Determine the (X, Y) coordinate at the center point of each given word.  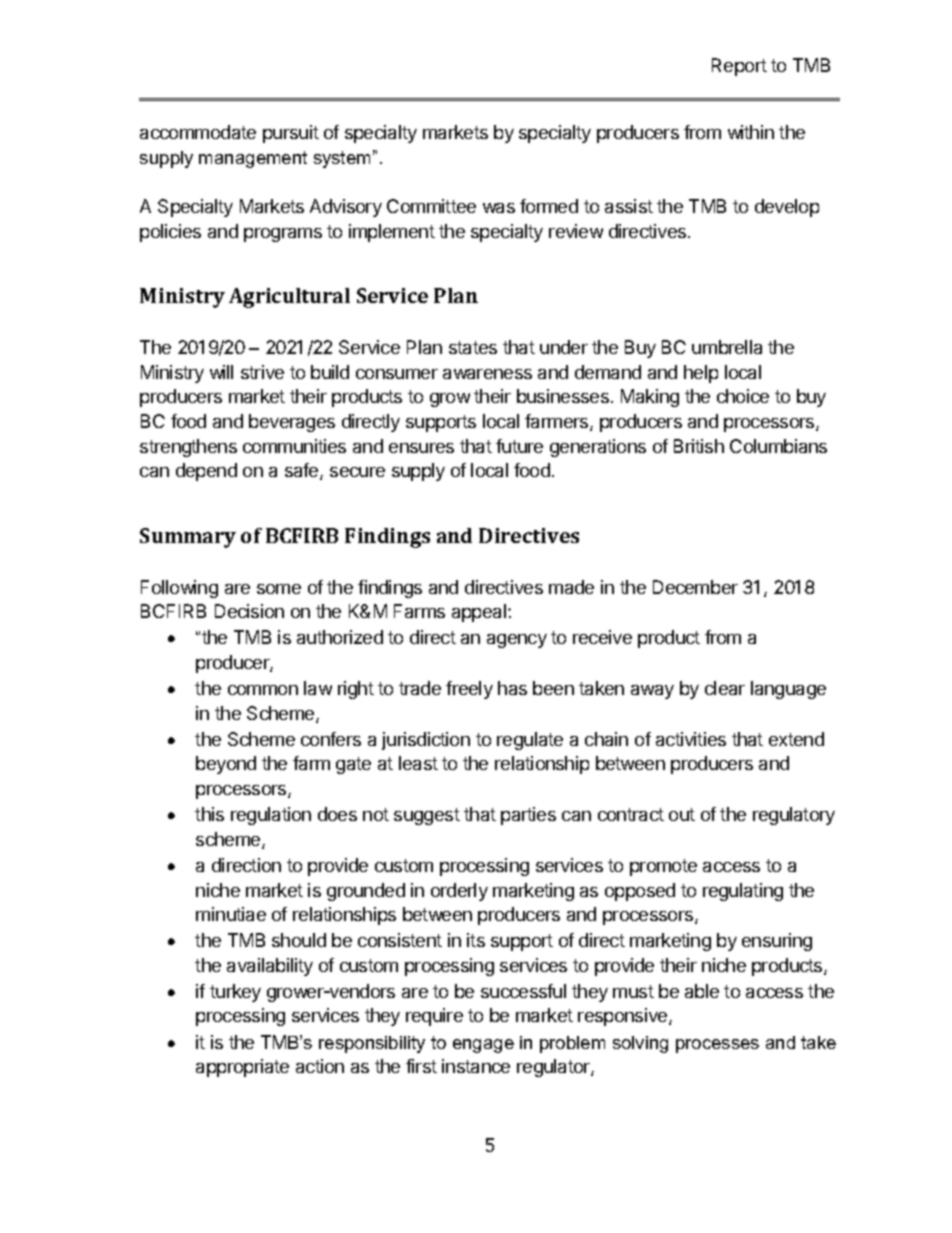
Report (739, 67)
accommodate (198, 132)
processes (717, 1046)
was (499, 208)
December (695, 587)
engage (483, 1046)
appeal (480, 613)
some (279, 589)
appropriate (242, 1068)
